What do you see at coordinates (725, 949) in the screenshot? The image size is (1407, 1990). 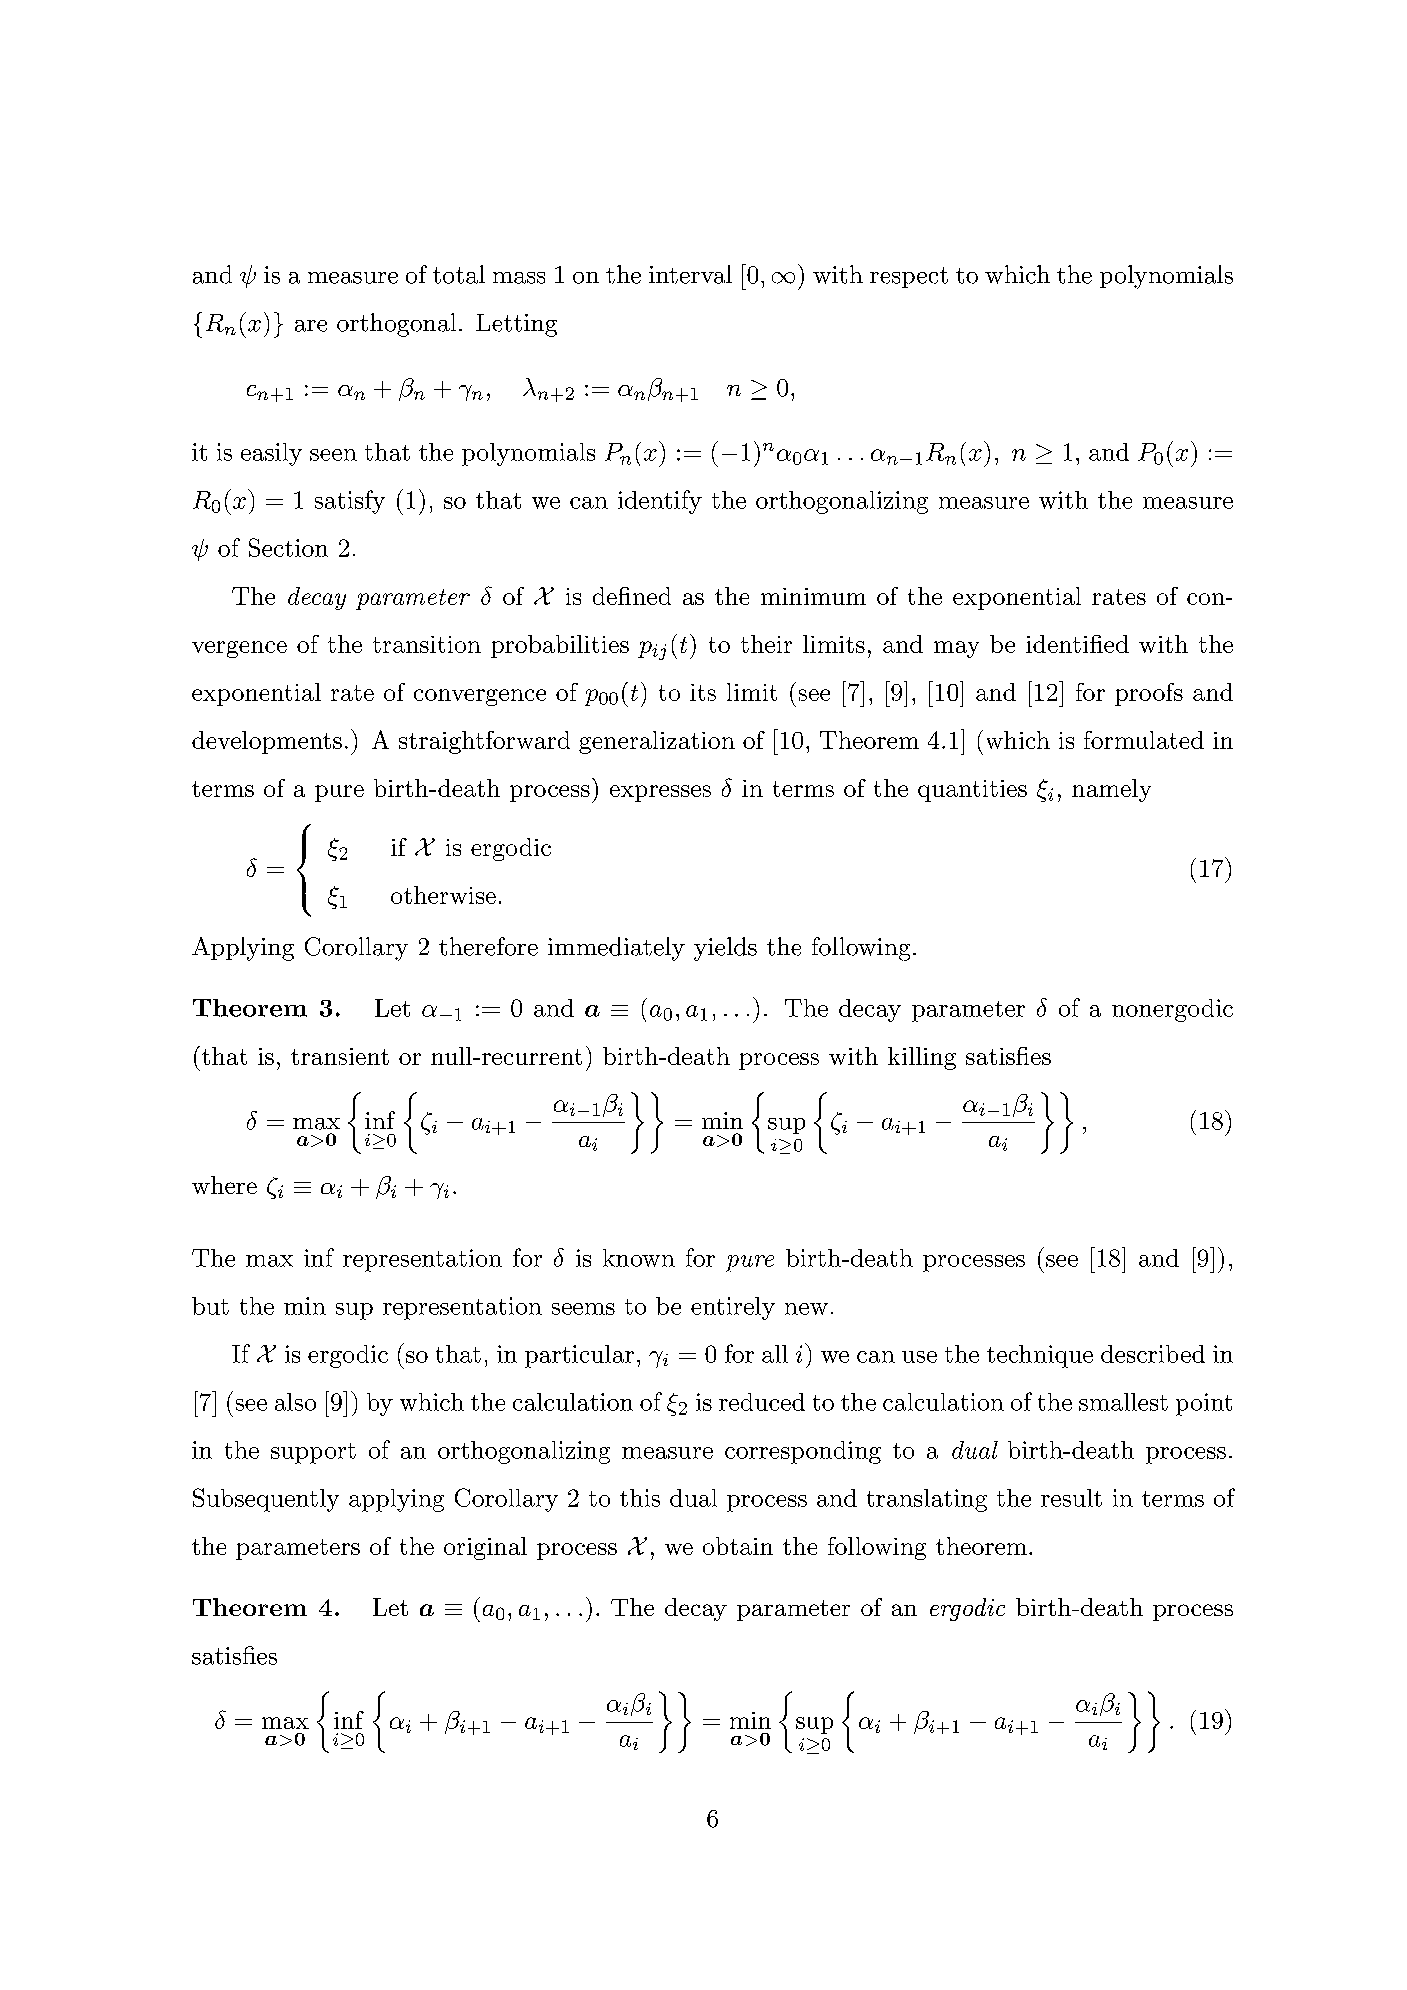 I see `yields` at bounding box center [725, 949].
